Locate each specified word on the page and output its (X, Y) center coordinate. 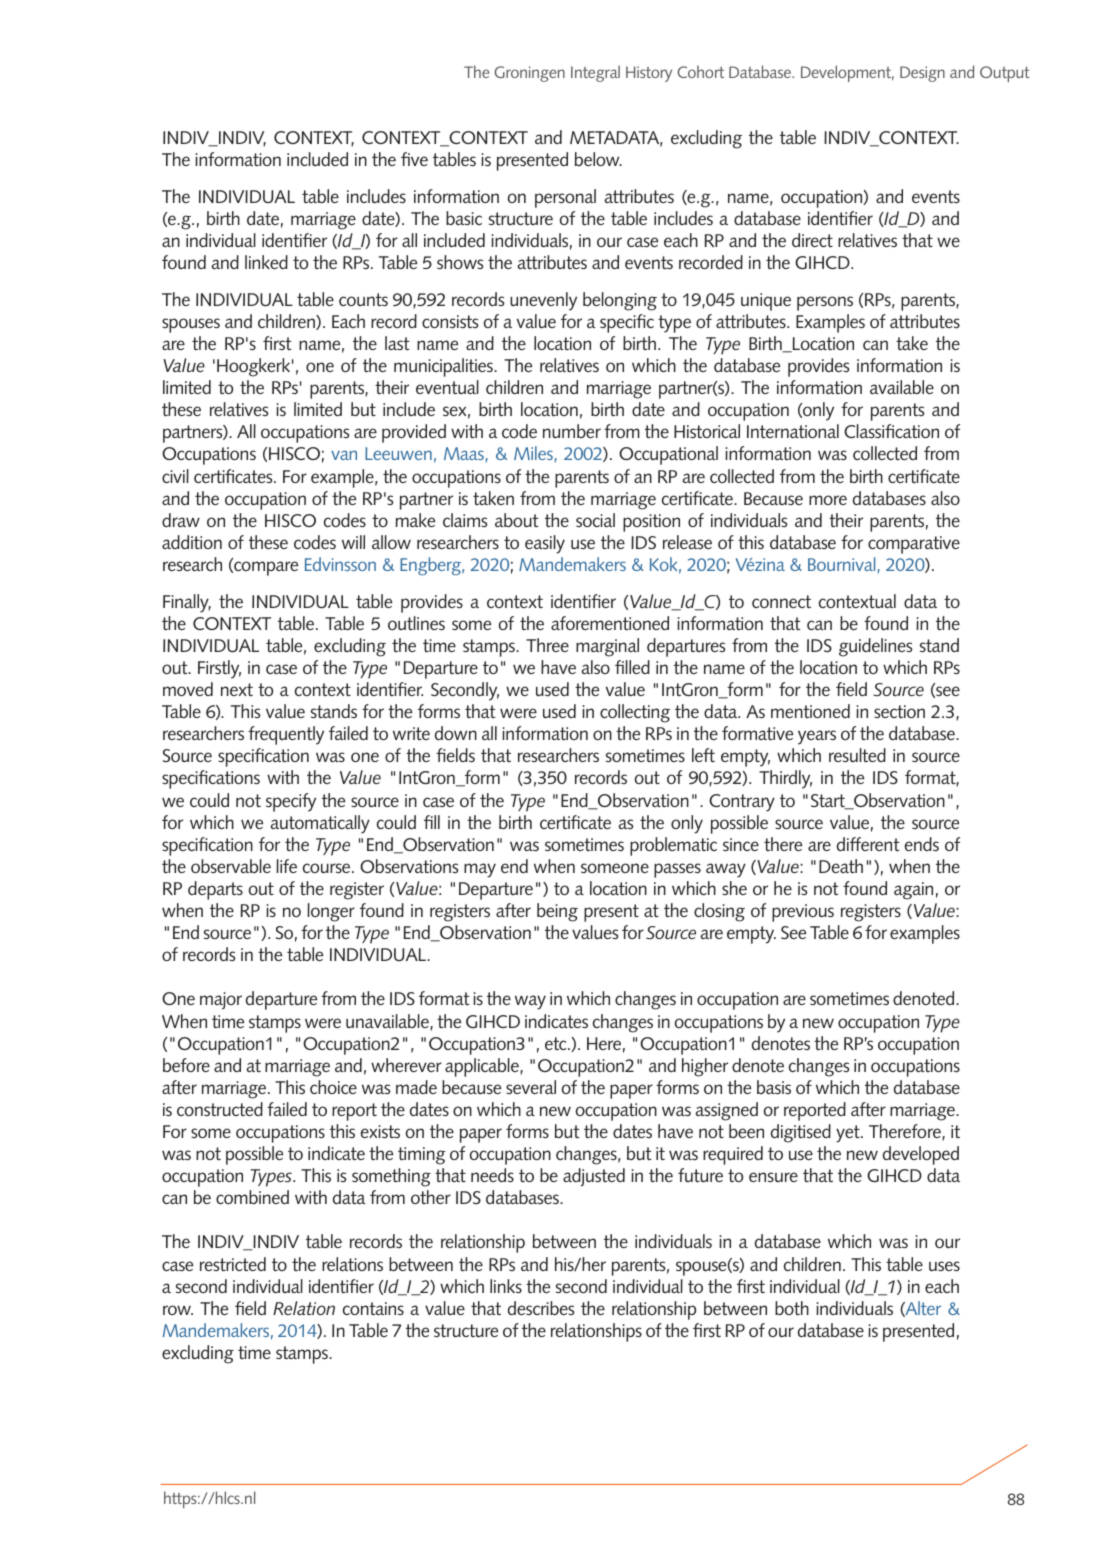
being (557, 912)
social (595, 520)
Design (922, 74)
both (792, 1308)
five (414, 159)
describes (540, 1308)
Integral (595, 73)
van (344, 455)
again (913, 891)
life (286, 866)
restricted (233, 1264)
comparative (914, 545)
